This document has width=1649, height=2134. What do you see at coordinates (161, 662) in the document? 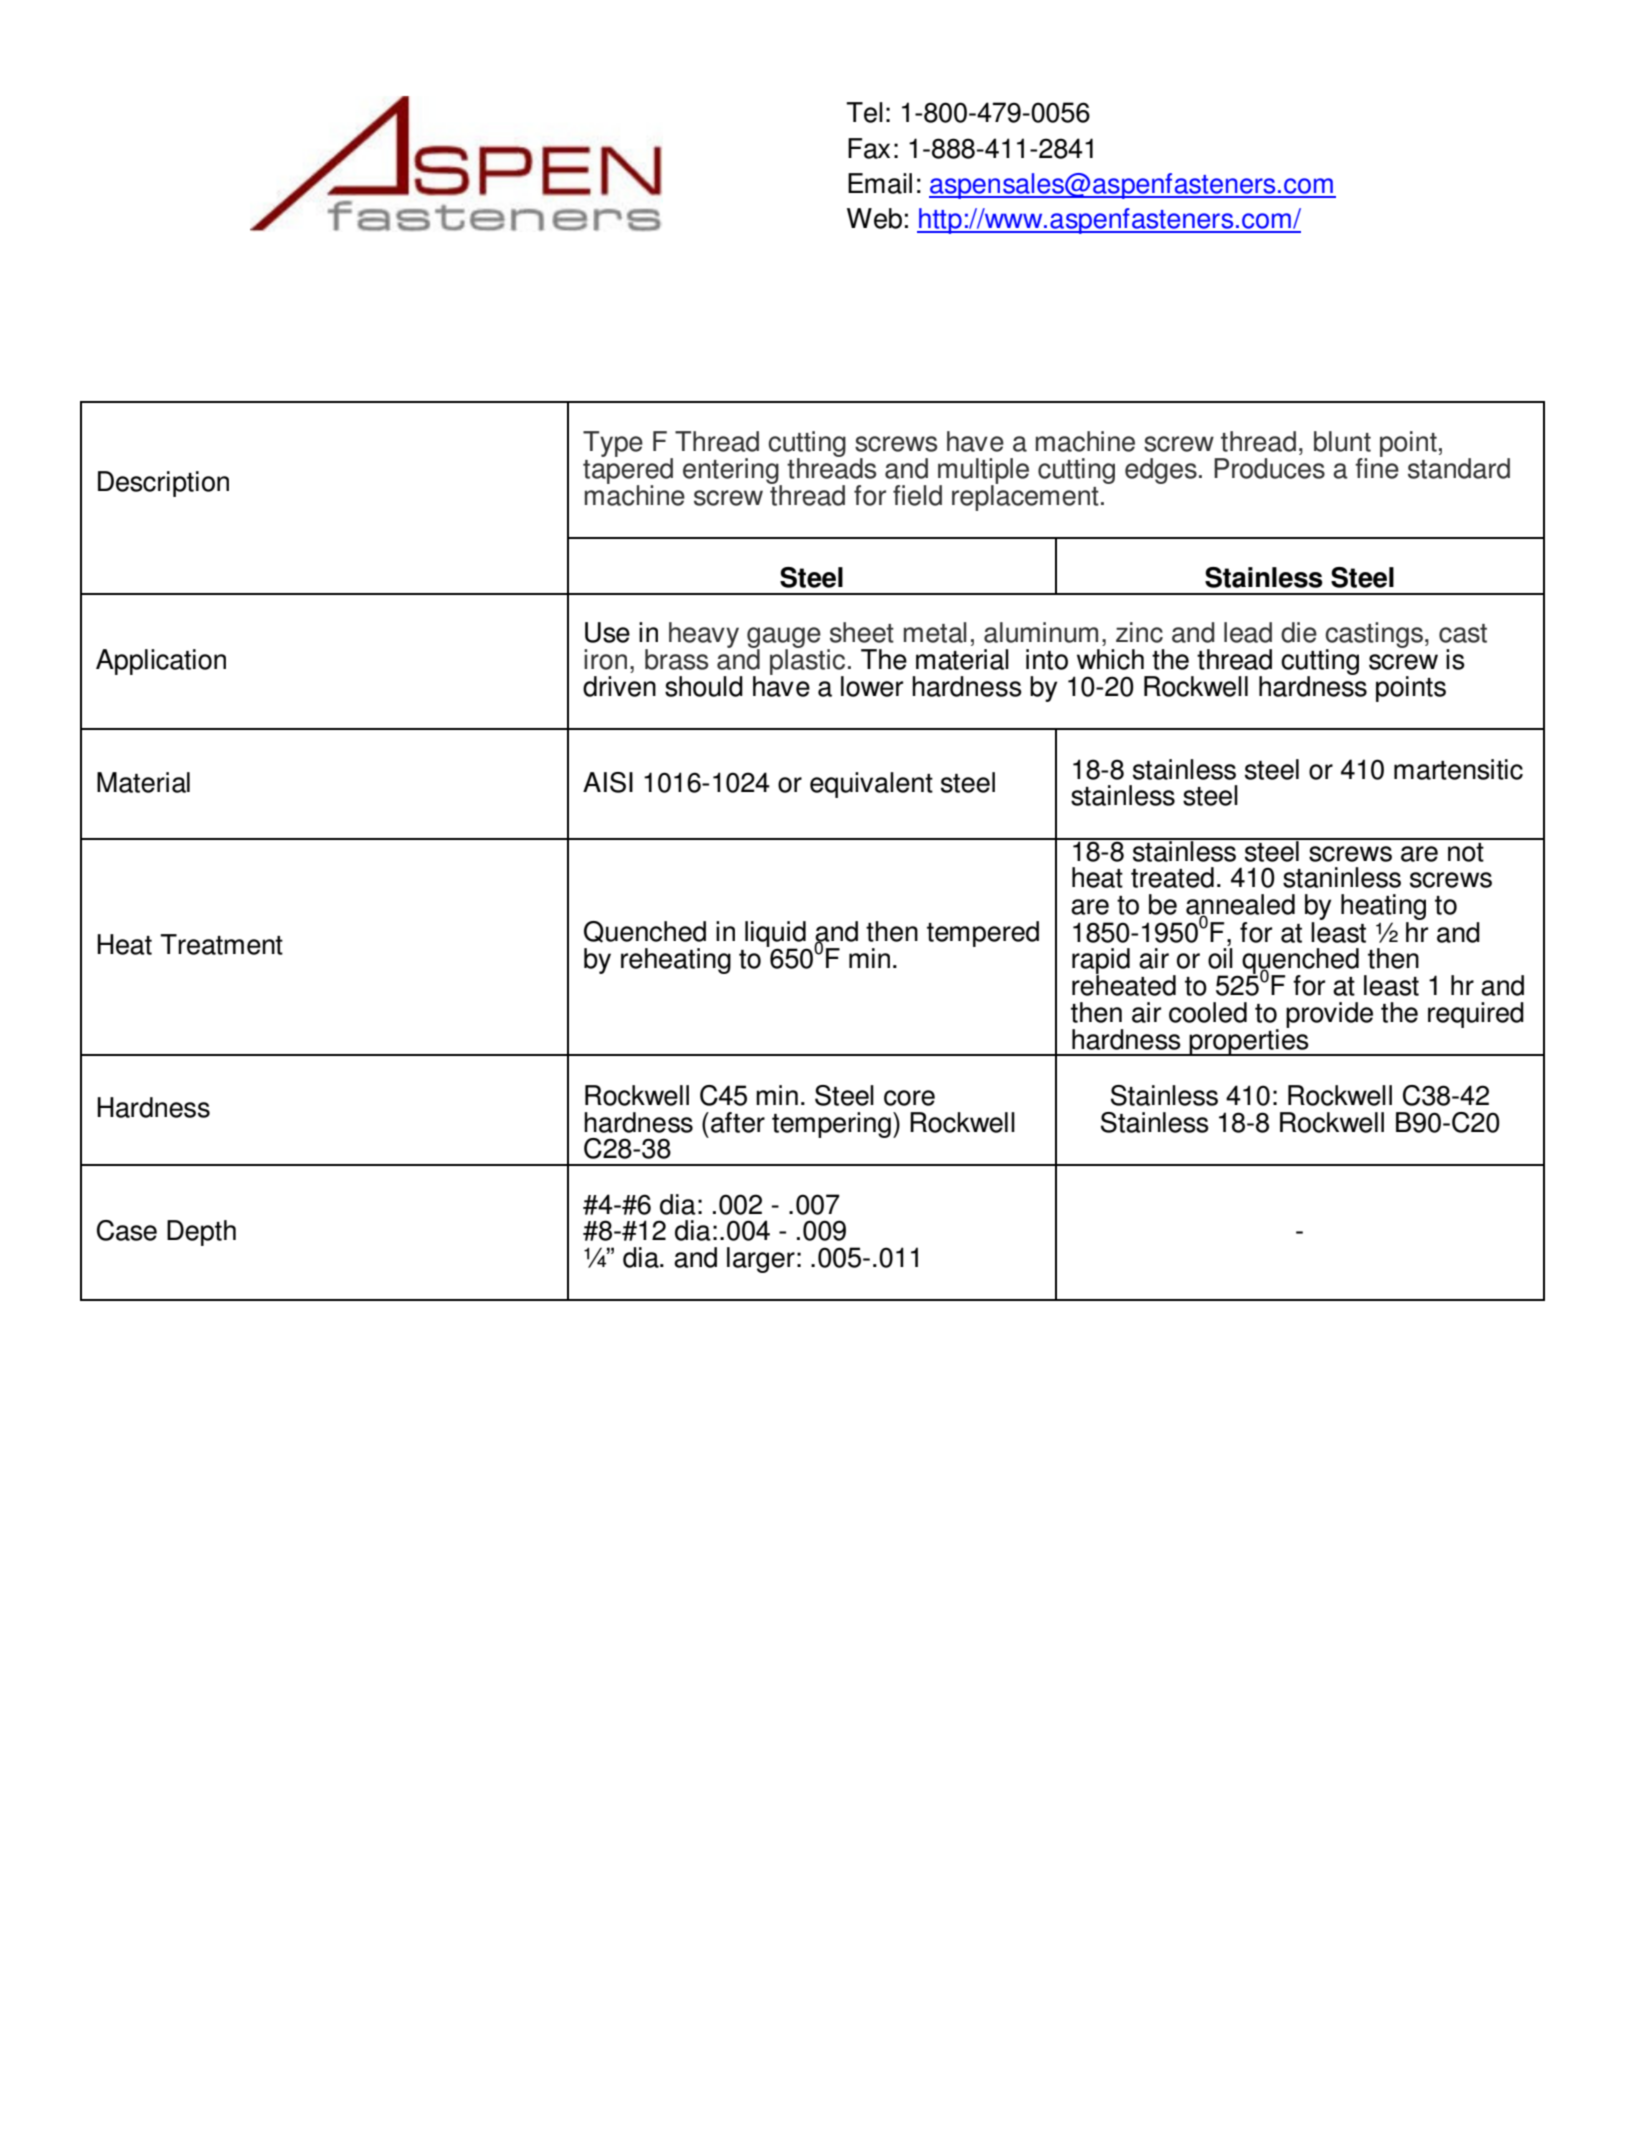
I see `Application` at bounding box center [161, 662].
